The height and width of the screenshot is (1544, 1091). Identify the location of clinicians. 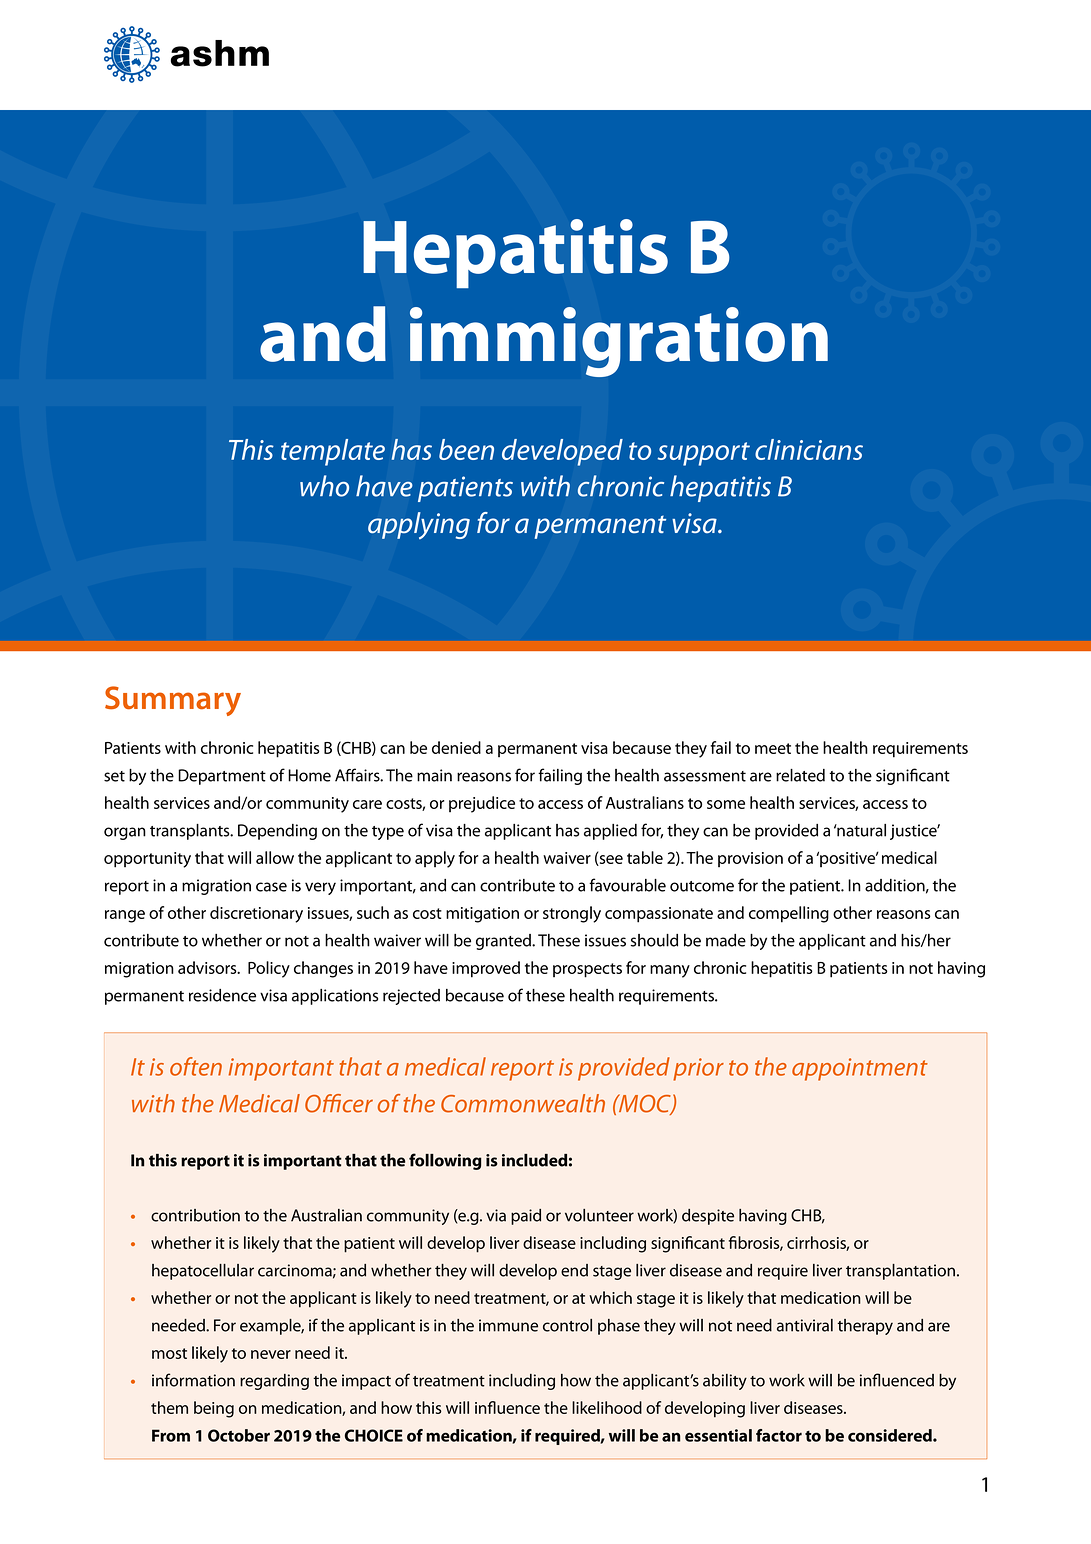
(809, 449).
